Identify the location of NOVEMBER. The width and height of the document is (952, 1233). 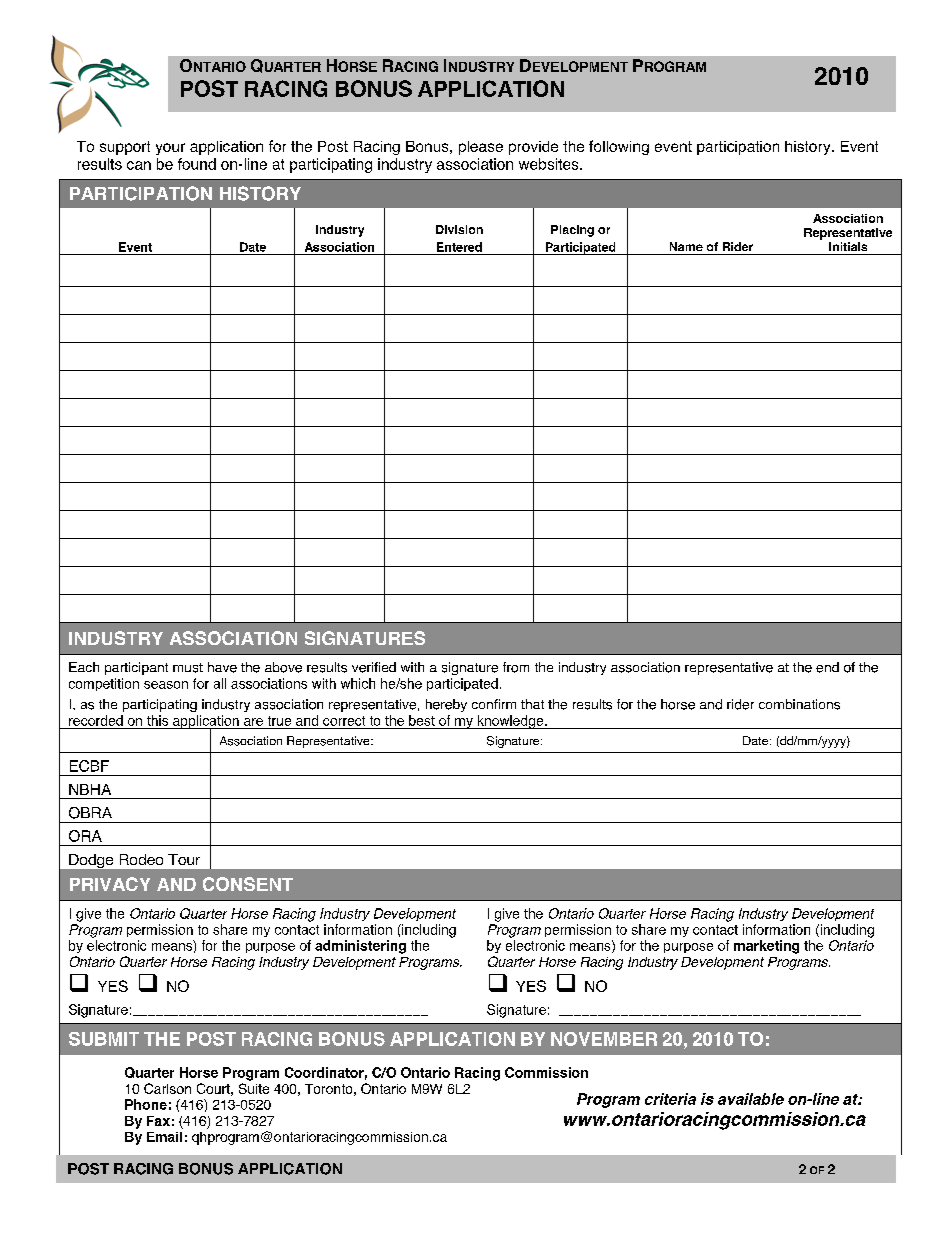
(604, 1039).
